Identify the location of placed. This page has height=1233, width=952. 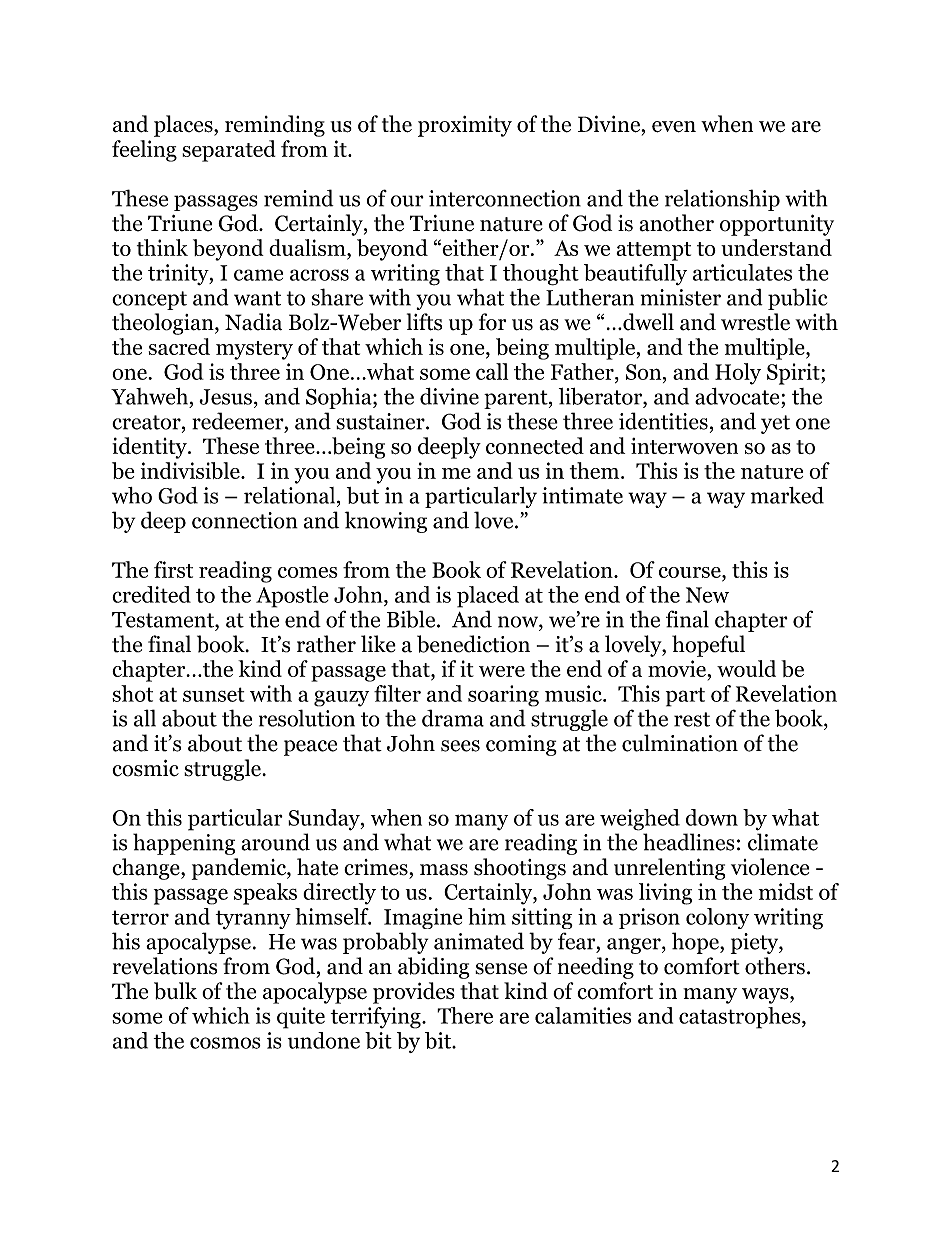
(488, 597).
